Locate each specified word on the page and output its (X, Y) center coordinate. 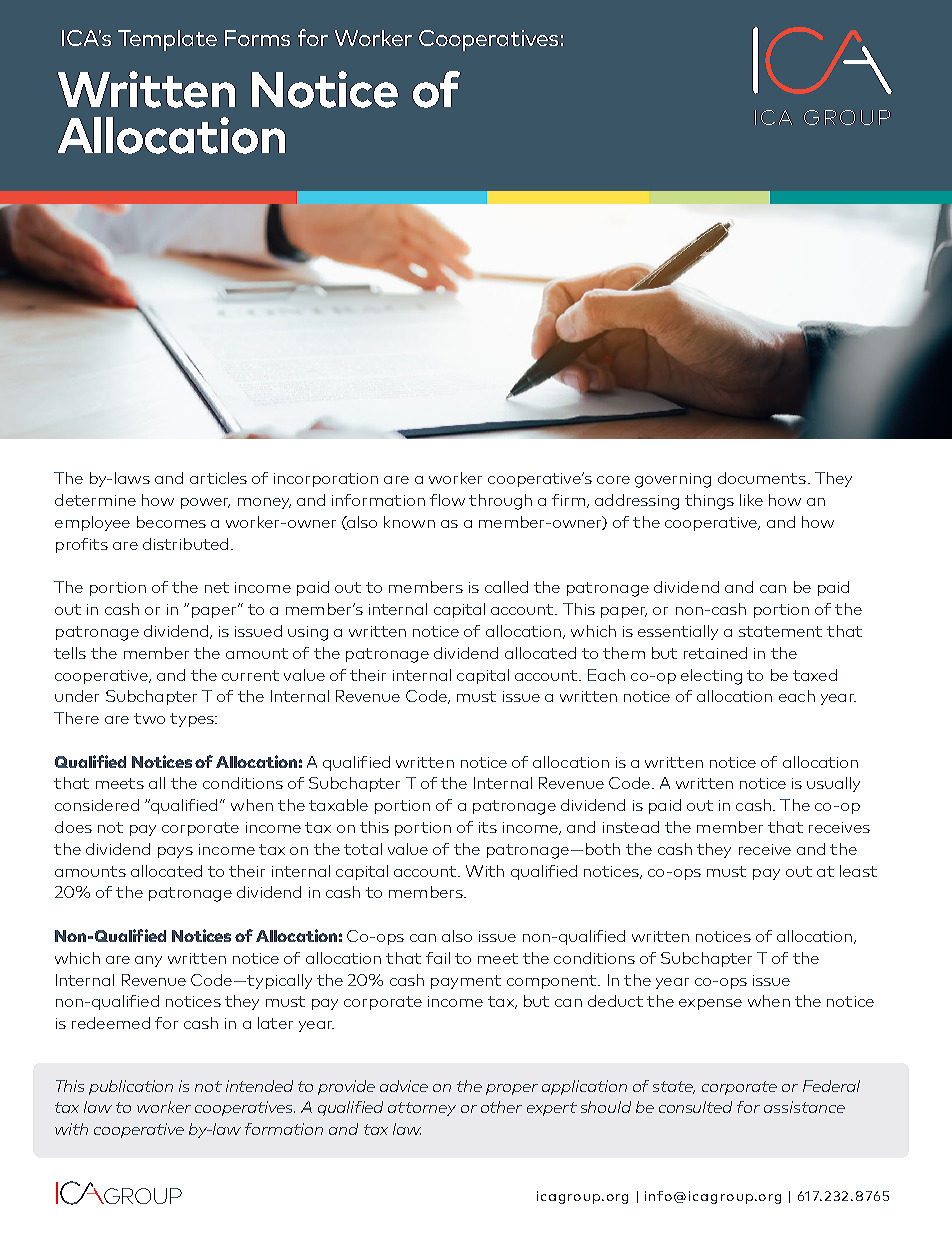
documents (762, 478)
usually (833, 784)
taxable (338, 805)
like (751, 500)
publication (131, 1087)
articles (218, 478)
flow (447, 500)
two (149, 718)
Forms (257, 38)
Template (167, 40)
